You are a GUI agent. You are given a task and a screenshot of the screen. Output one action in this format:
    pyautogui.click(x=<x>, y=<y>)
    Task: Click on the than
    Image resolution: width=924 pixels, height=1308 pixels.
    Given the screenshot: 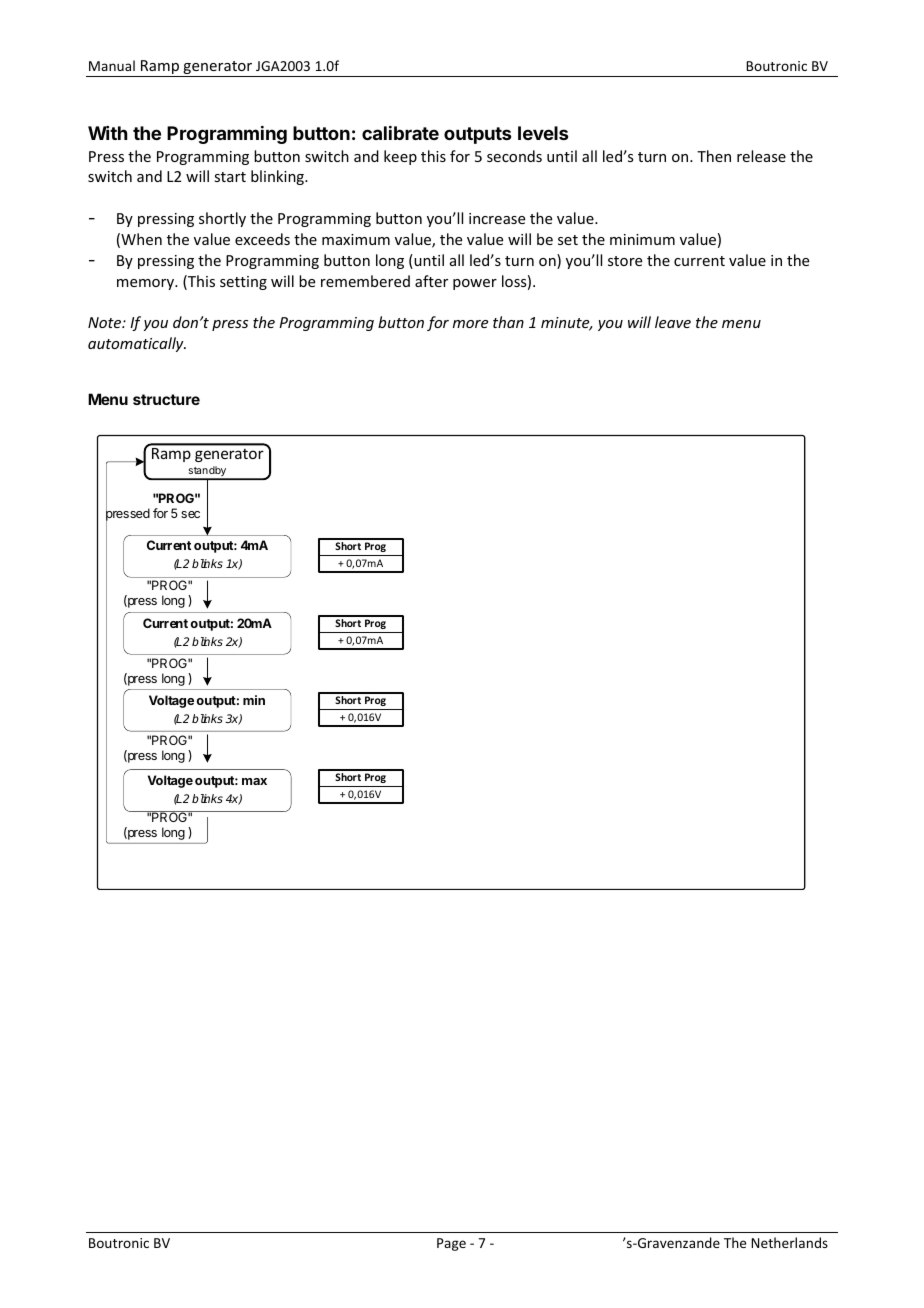 What is the action you would take?
    pyautogui.click(x=508, y=322)
